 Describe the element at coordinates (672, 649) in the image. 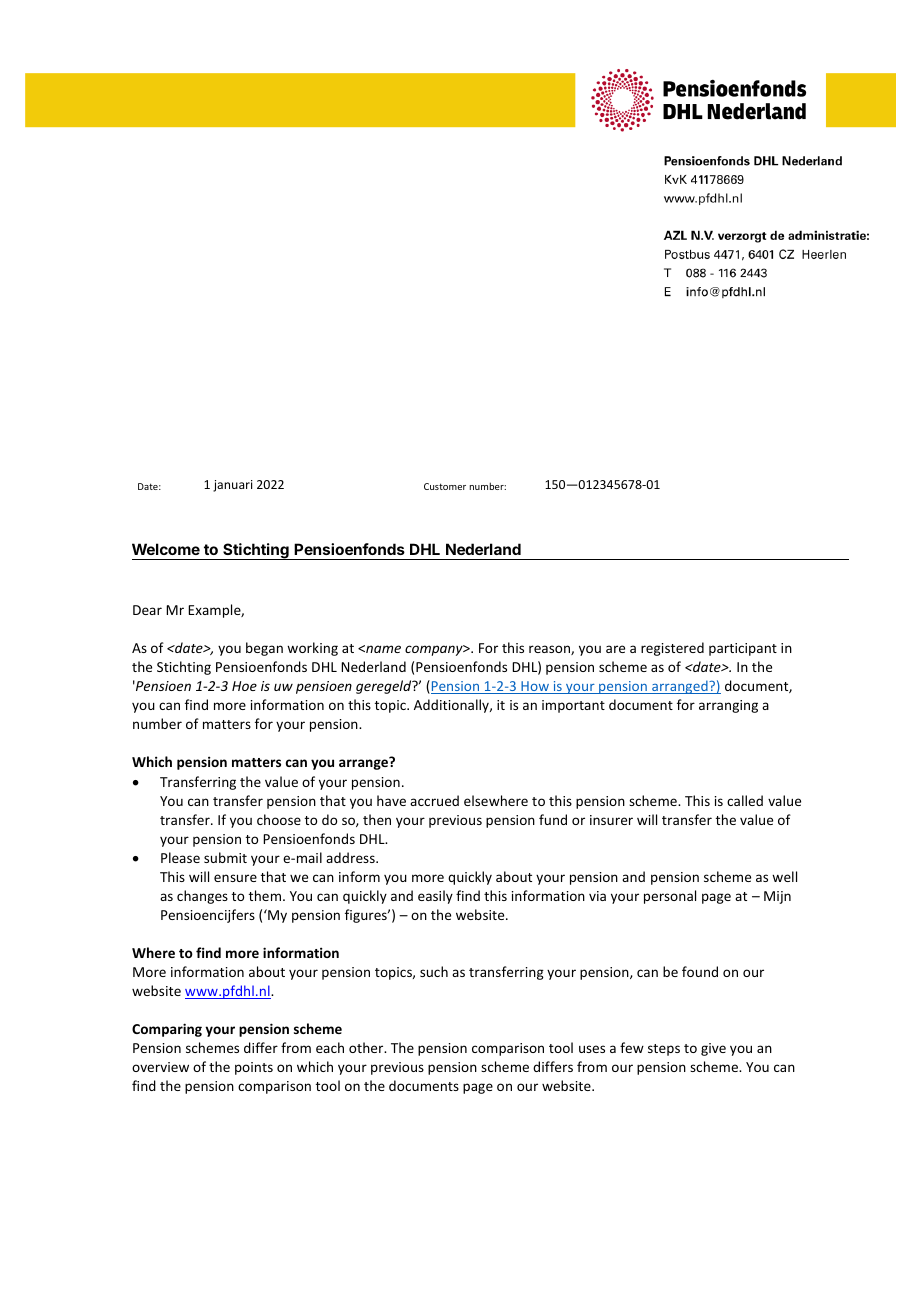

I see `registered` at that location.
